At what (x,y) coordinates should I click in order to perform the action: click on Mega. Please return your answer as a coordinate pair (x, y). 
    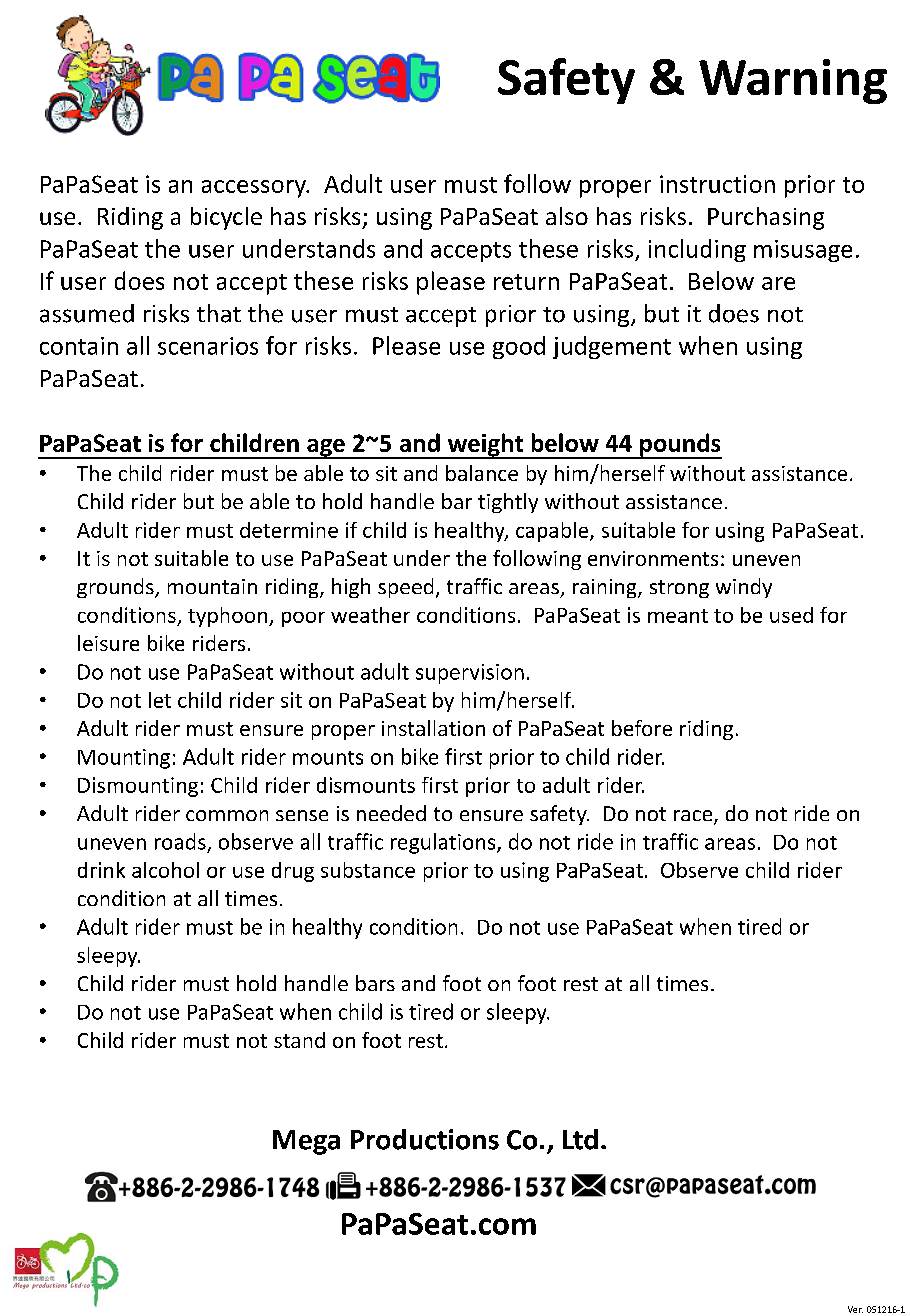
    Looking at the image, I should click on (306, 1142).
